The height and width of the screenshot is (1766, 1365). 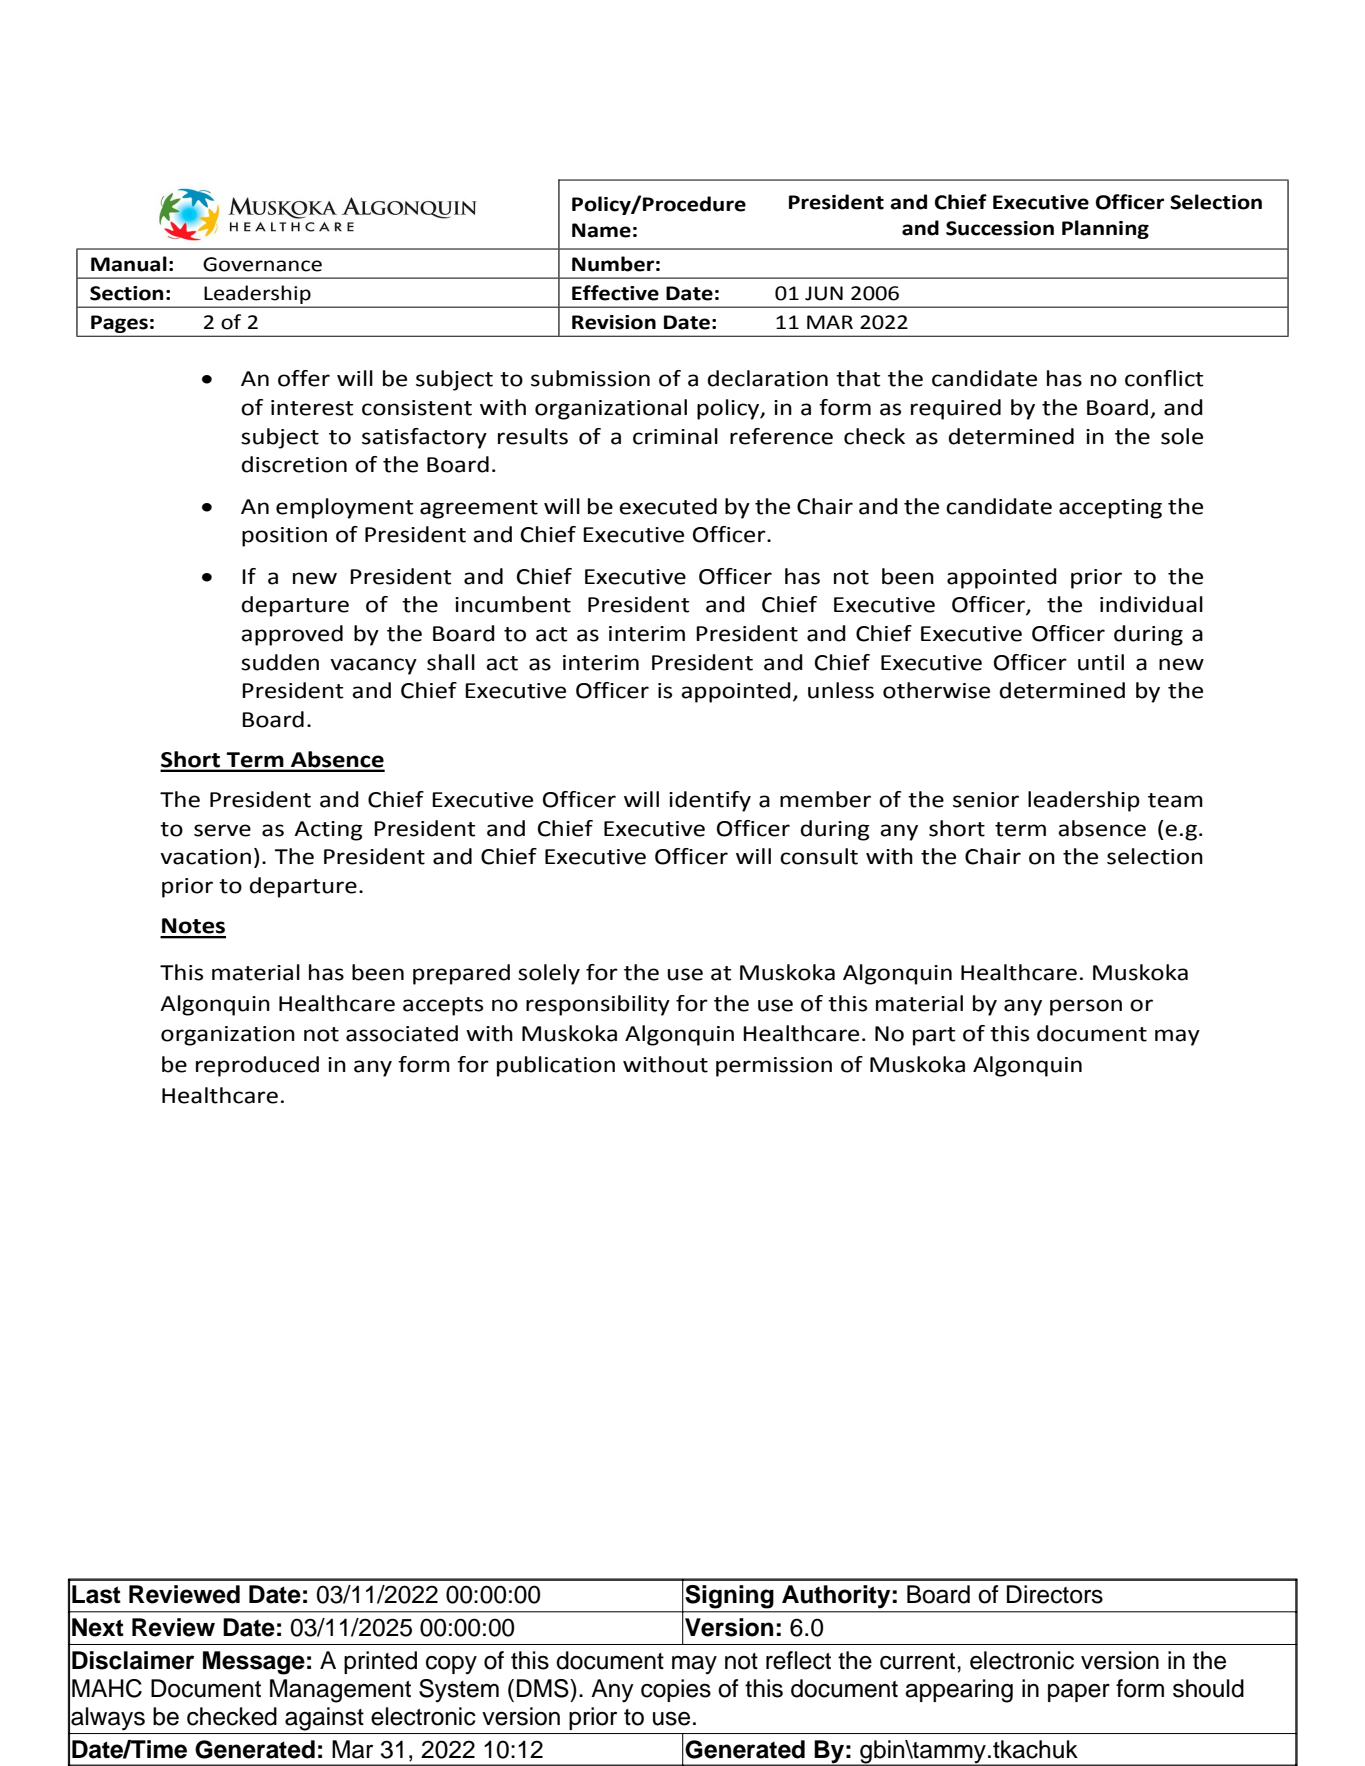 I want to click on Planning, so click(x=1105, y=229).
